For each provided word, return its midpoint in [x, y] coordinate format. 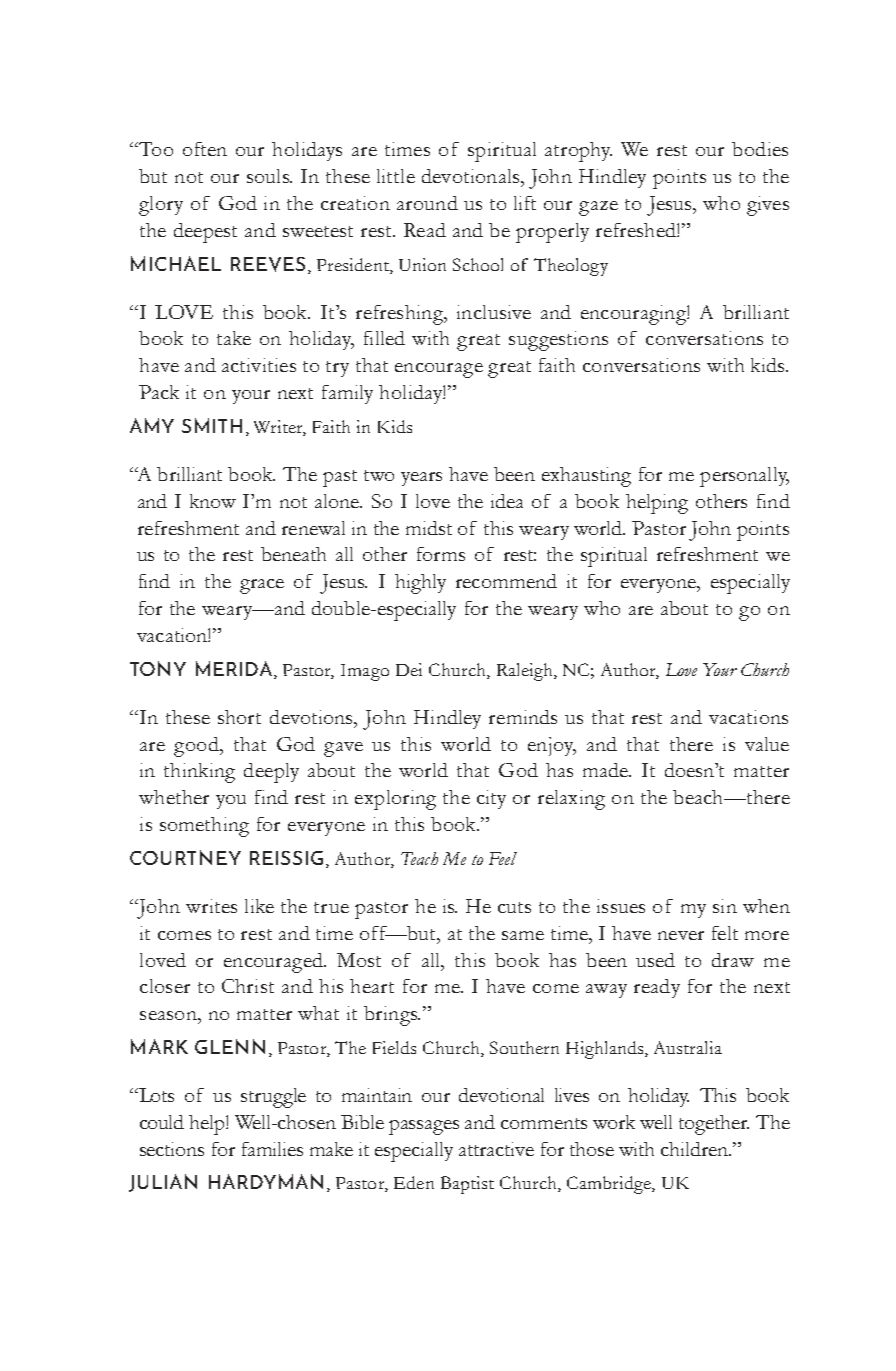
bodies [760, 149]
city [491, 799]
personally [744, 477]
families [272, 1149]
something [204, 827]
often [205, 149]
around [427, 203]
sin [725, 906]
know [213, 501]
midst [429, 528]
